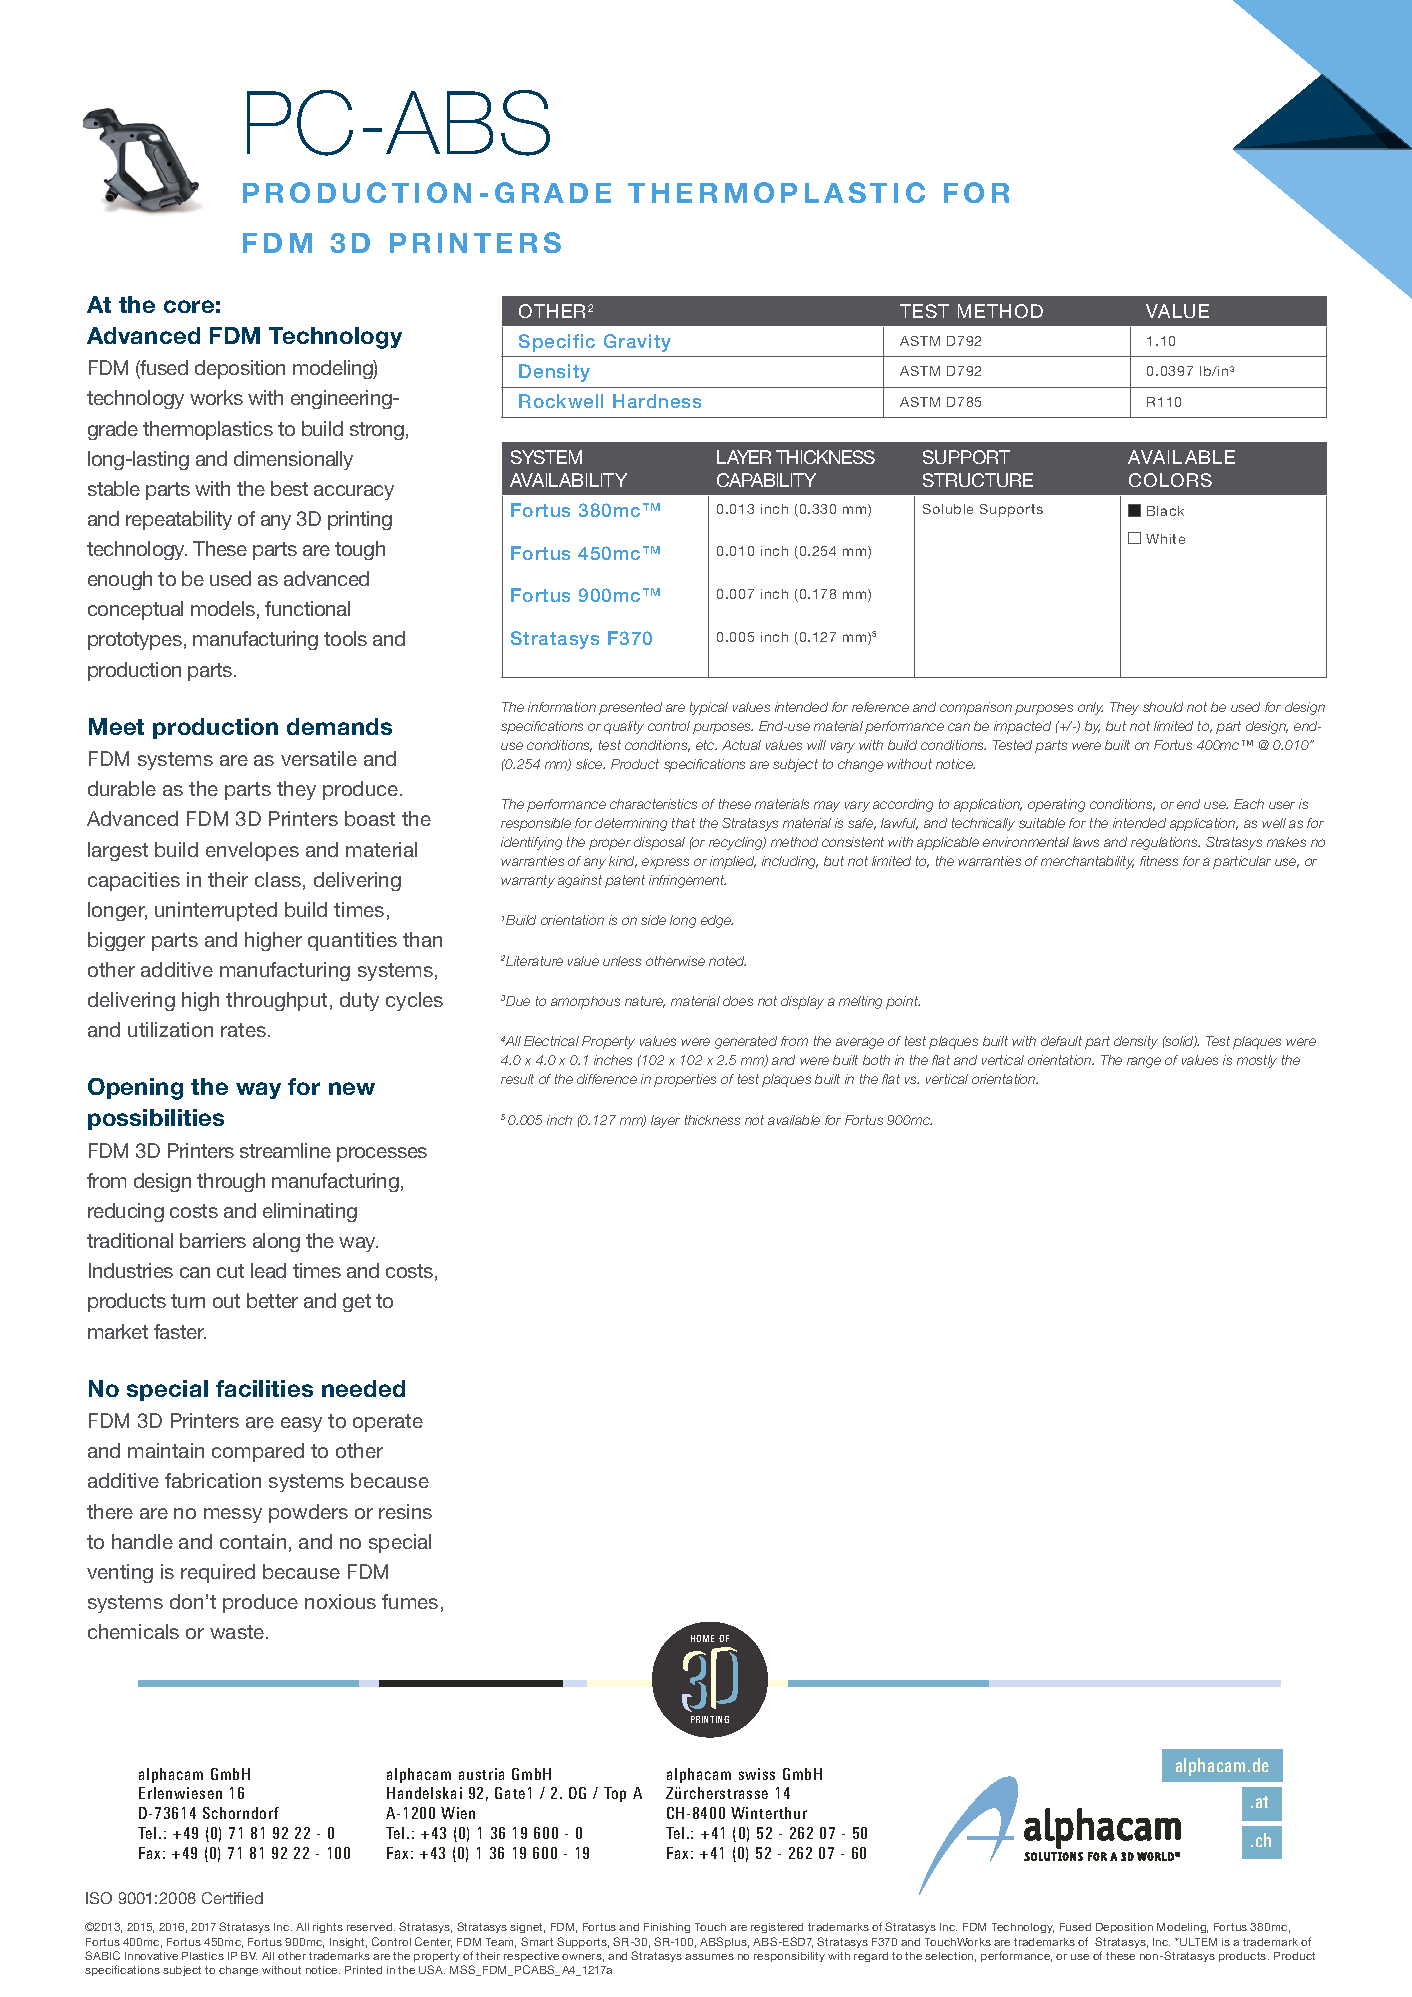 The image size is (1412, 1997). Describe the element at coordinates (1144, 1062) in the document. I see `range` at that location.
